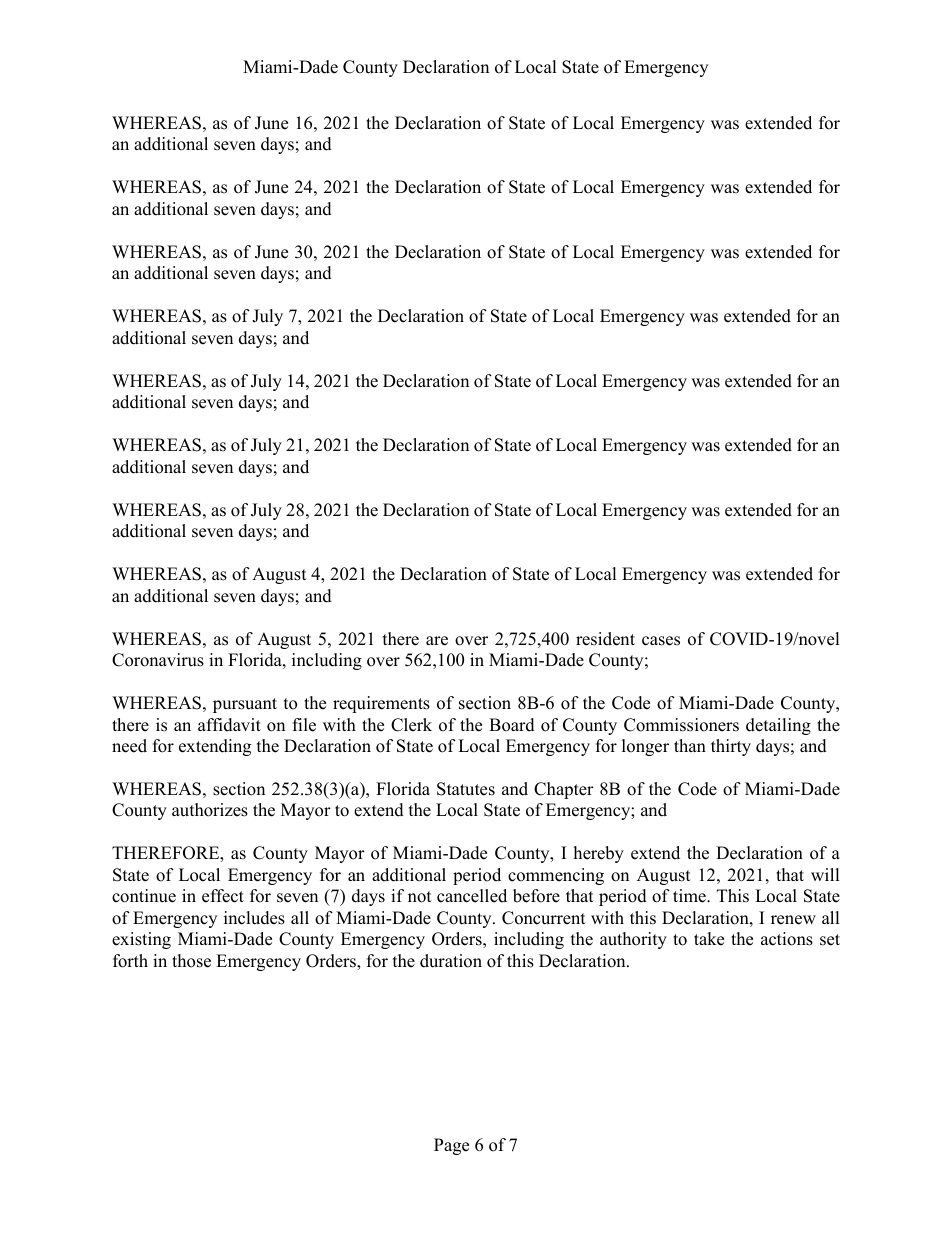 Image resolution: width=952 pixels, height=1233 pixels. What do you see at coordinates (709, 939) in the page?
I see `take` at bounding box center [709, 939].
